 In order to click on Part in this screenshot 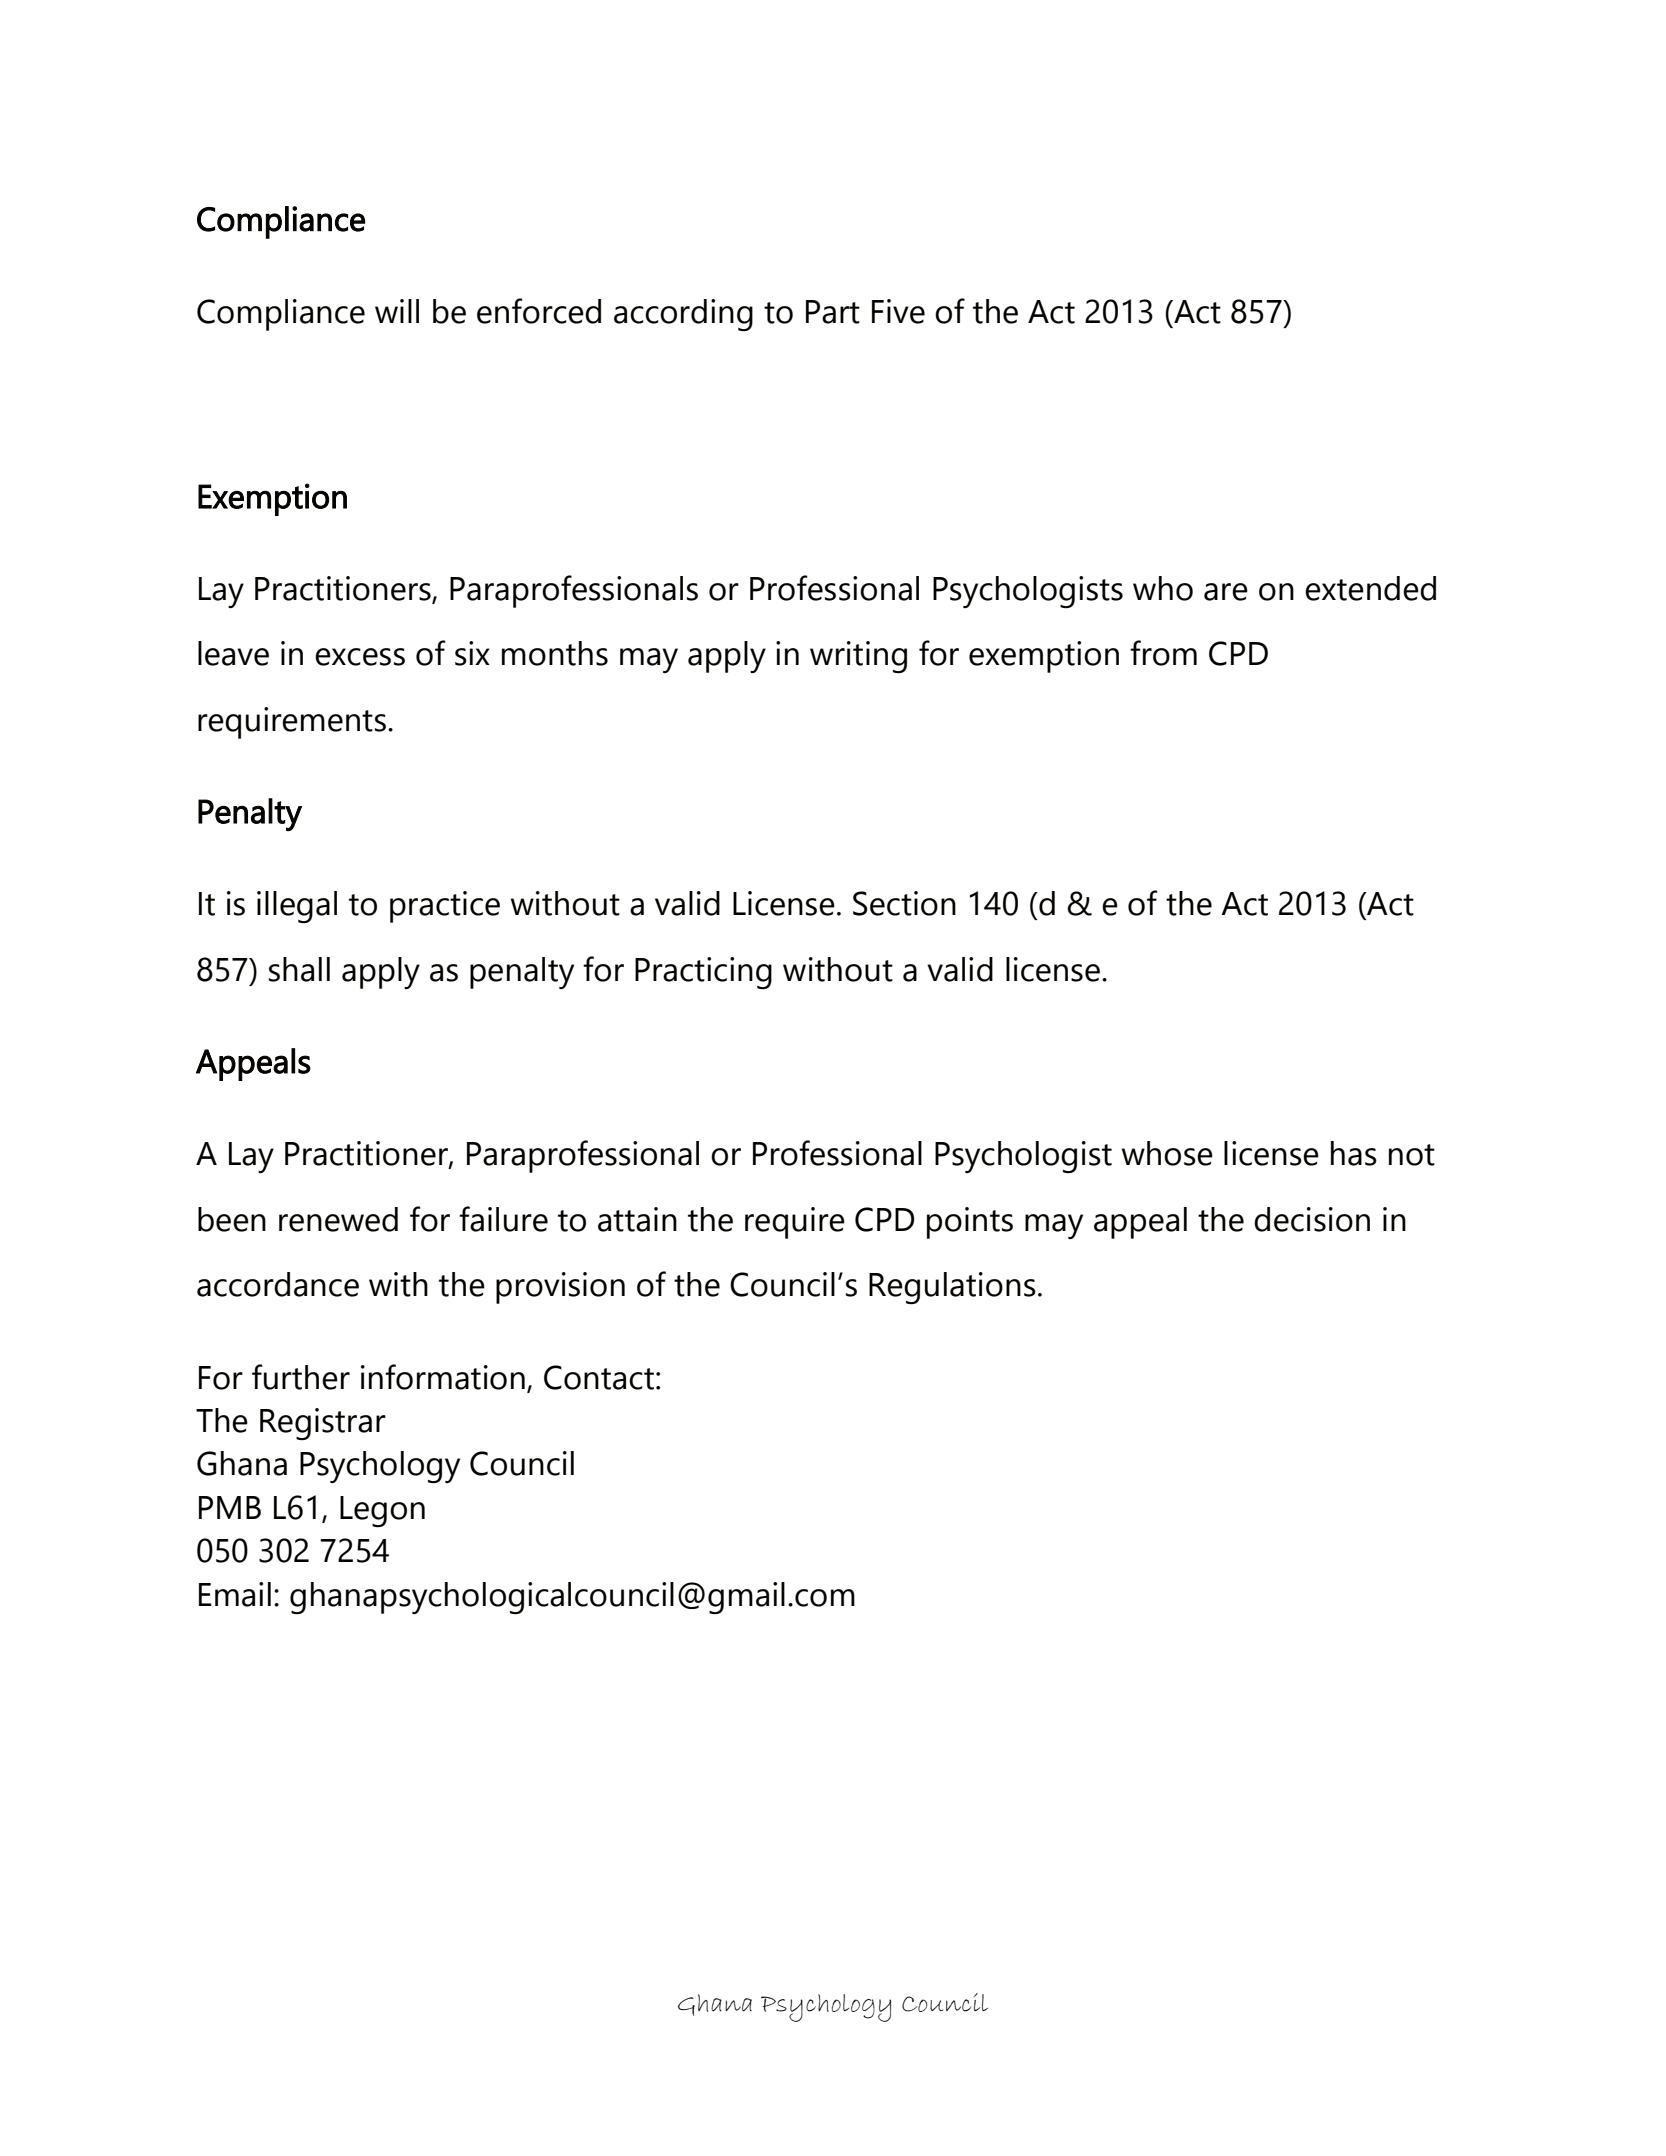, I will do `click(833, 312)`.
